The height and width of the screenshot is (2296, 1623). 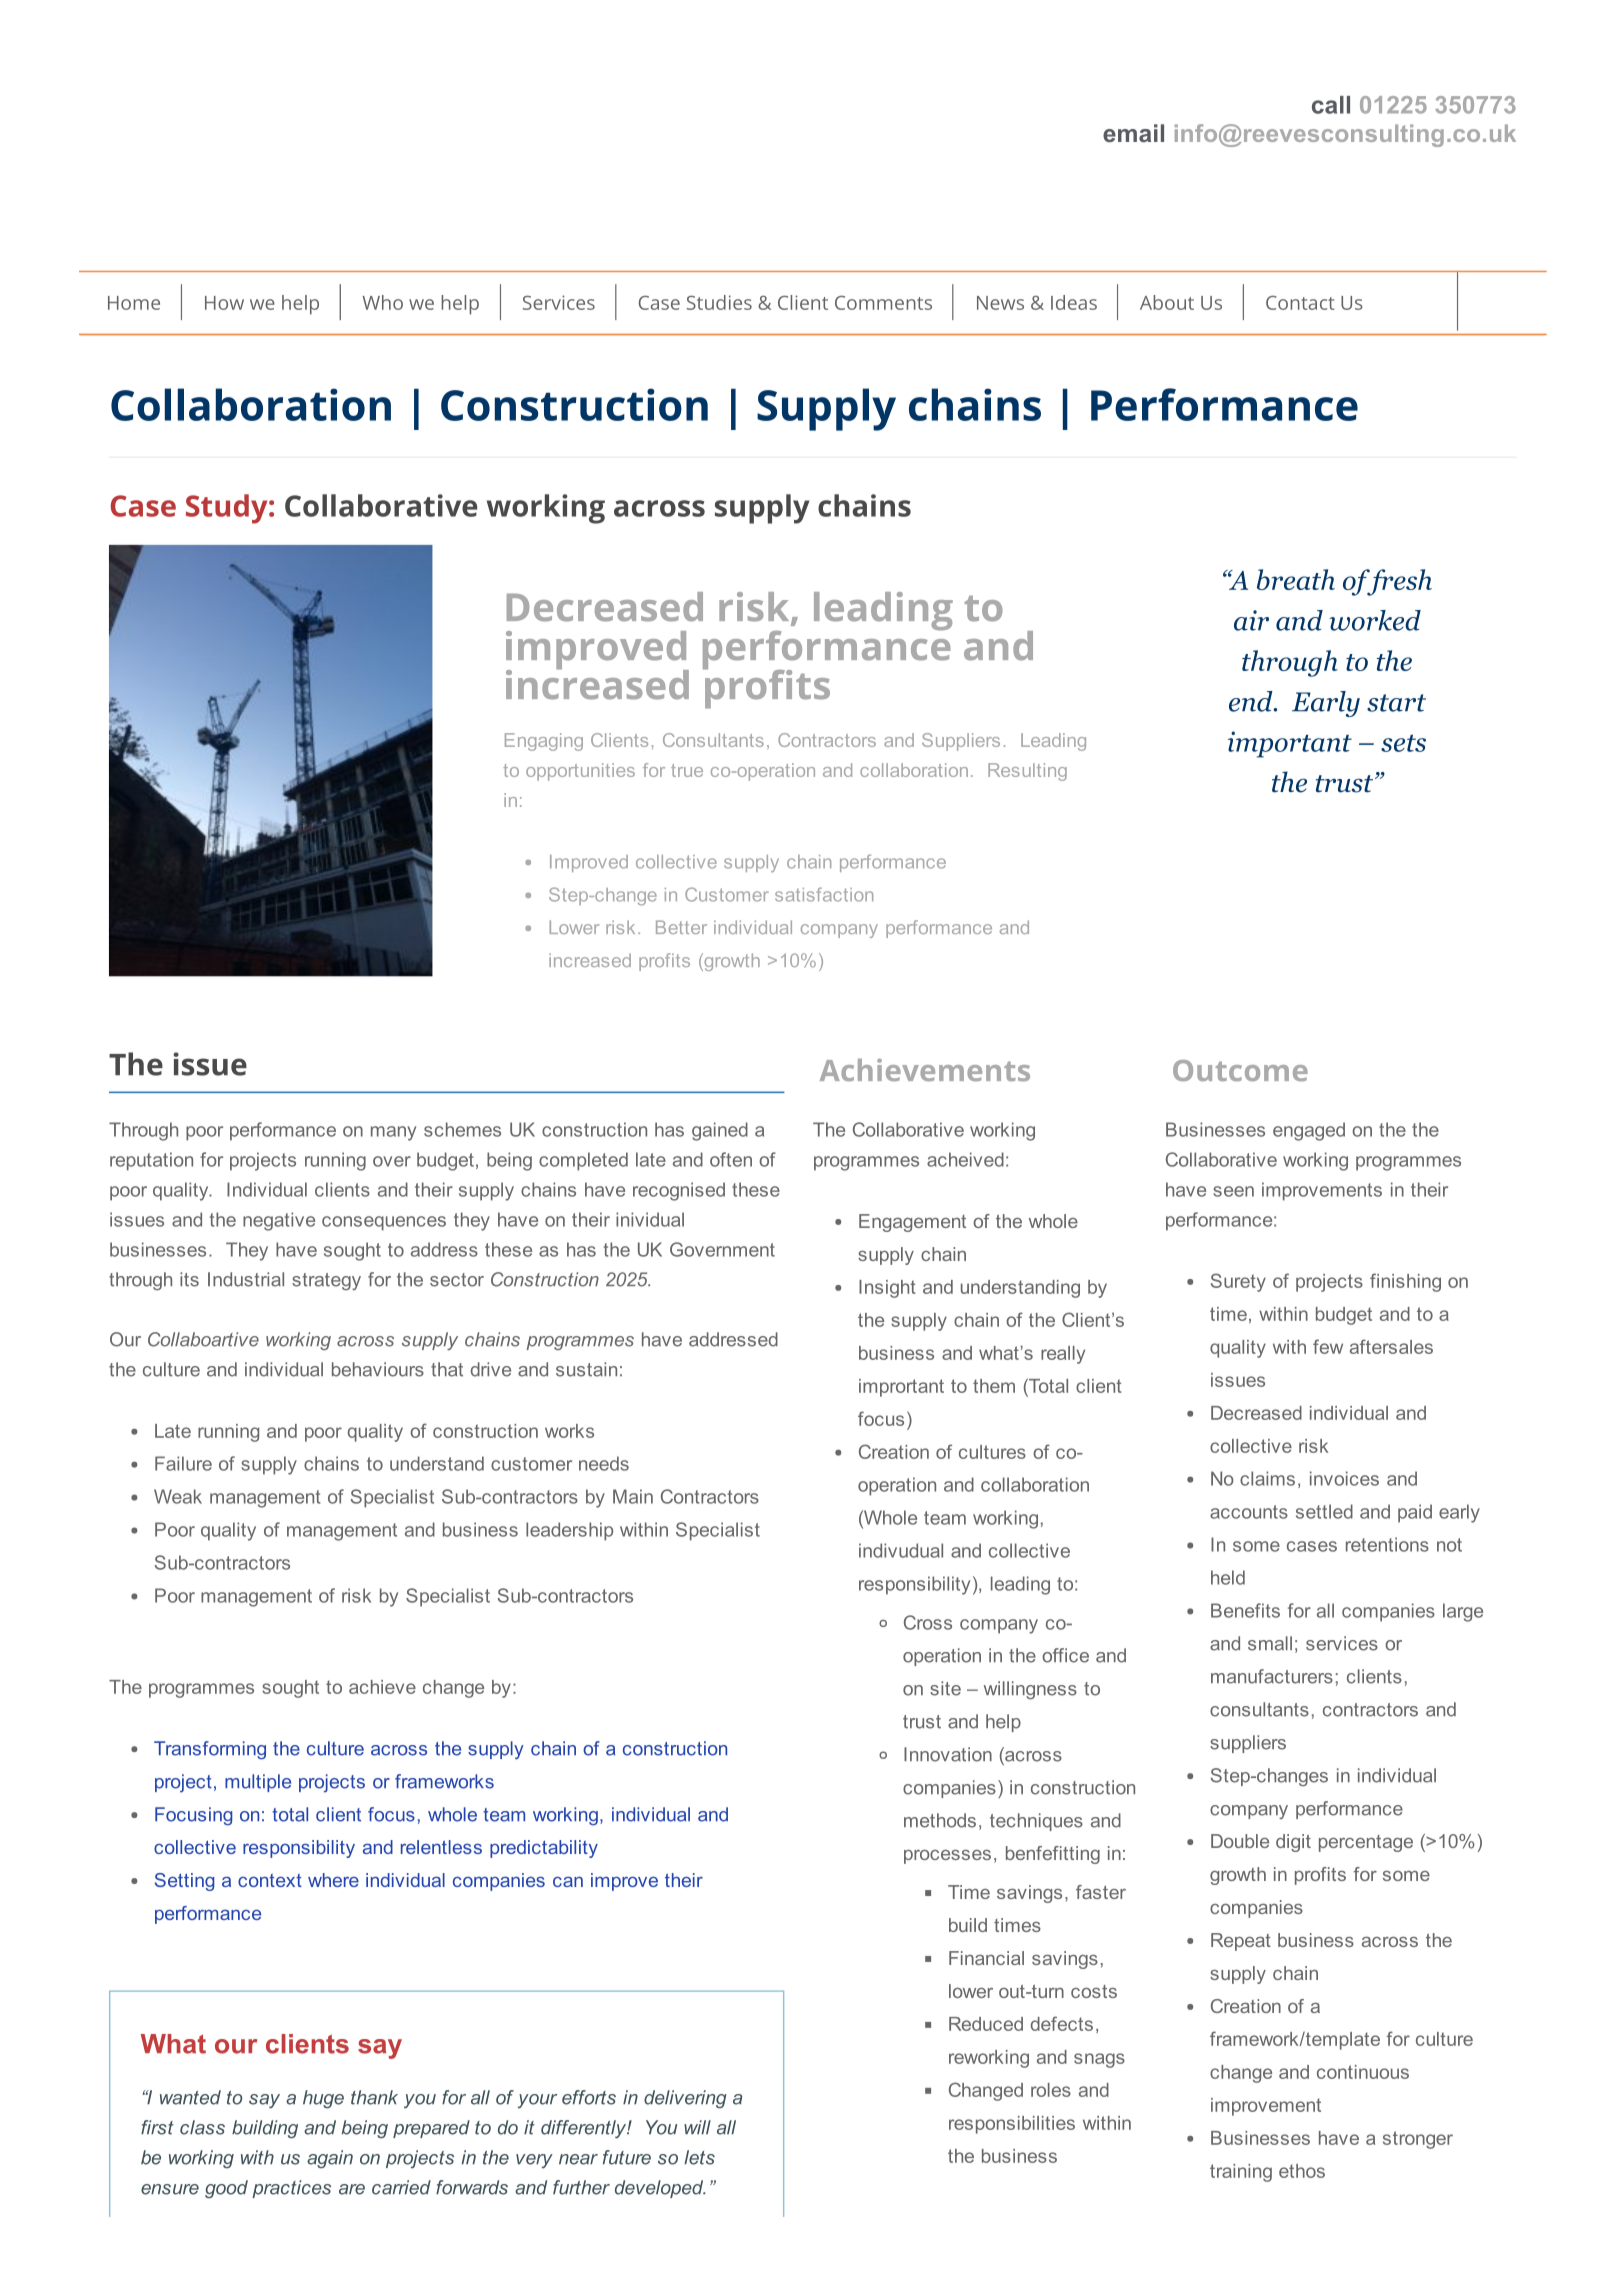 I want to click on Studies, so click(x=719, y=302).
